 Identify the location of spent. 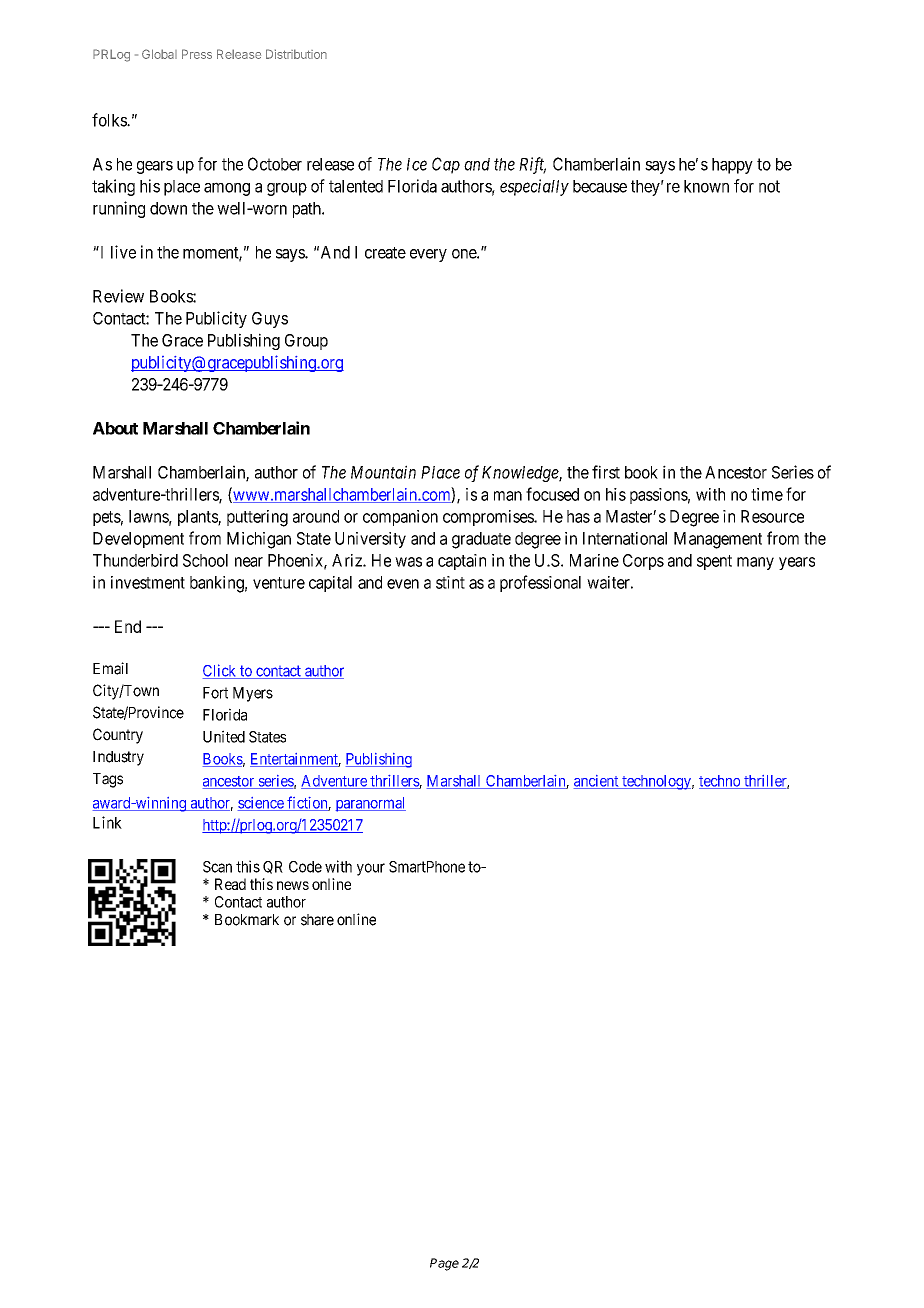
(714, 562).
